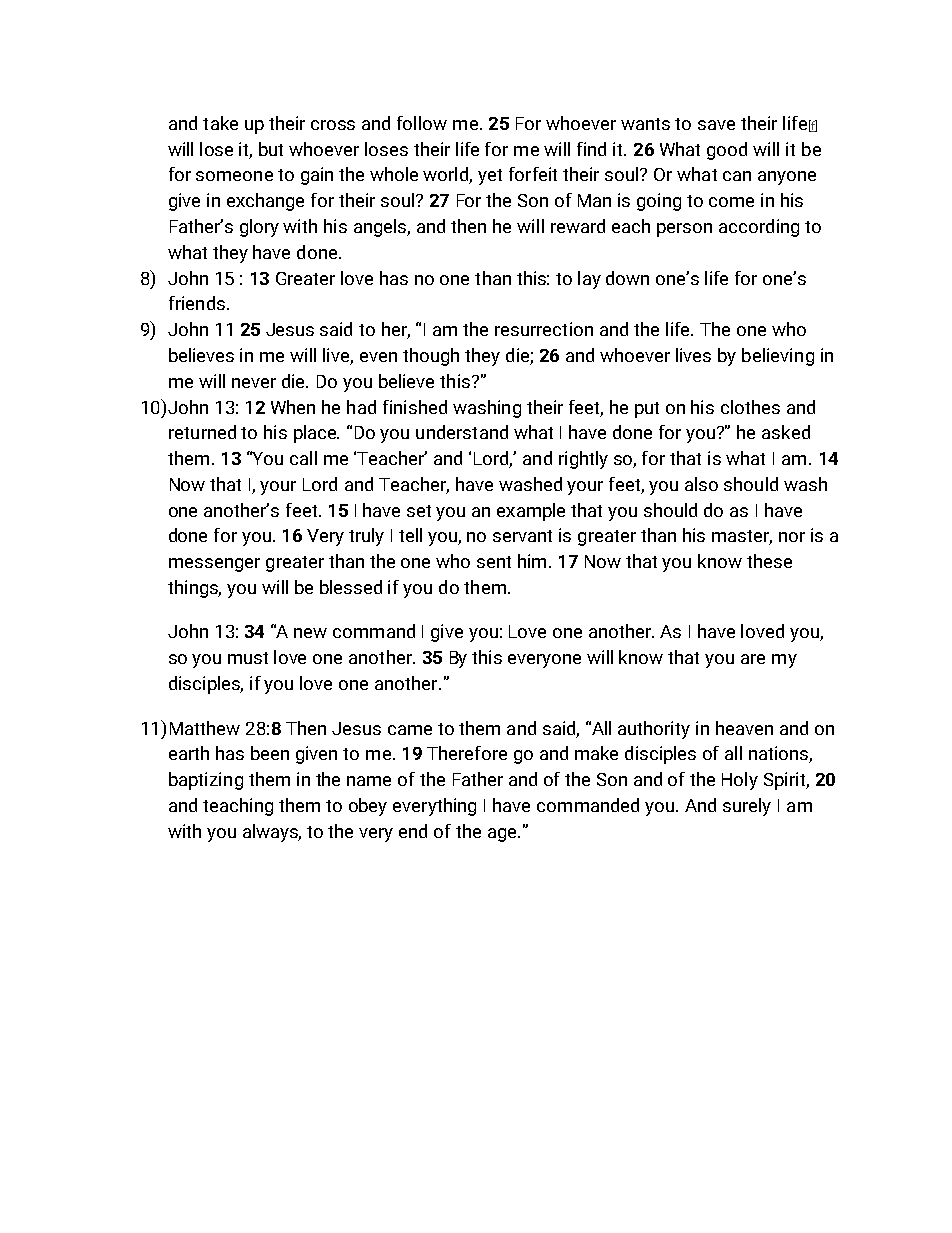 This screenshot has height=1233, width=952. What do you see at coordinates (431, 357) in the screenshot?
I see `though` at bounding box center [431, 357].
